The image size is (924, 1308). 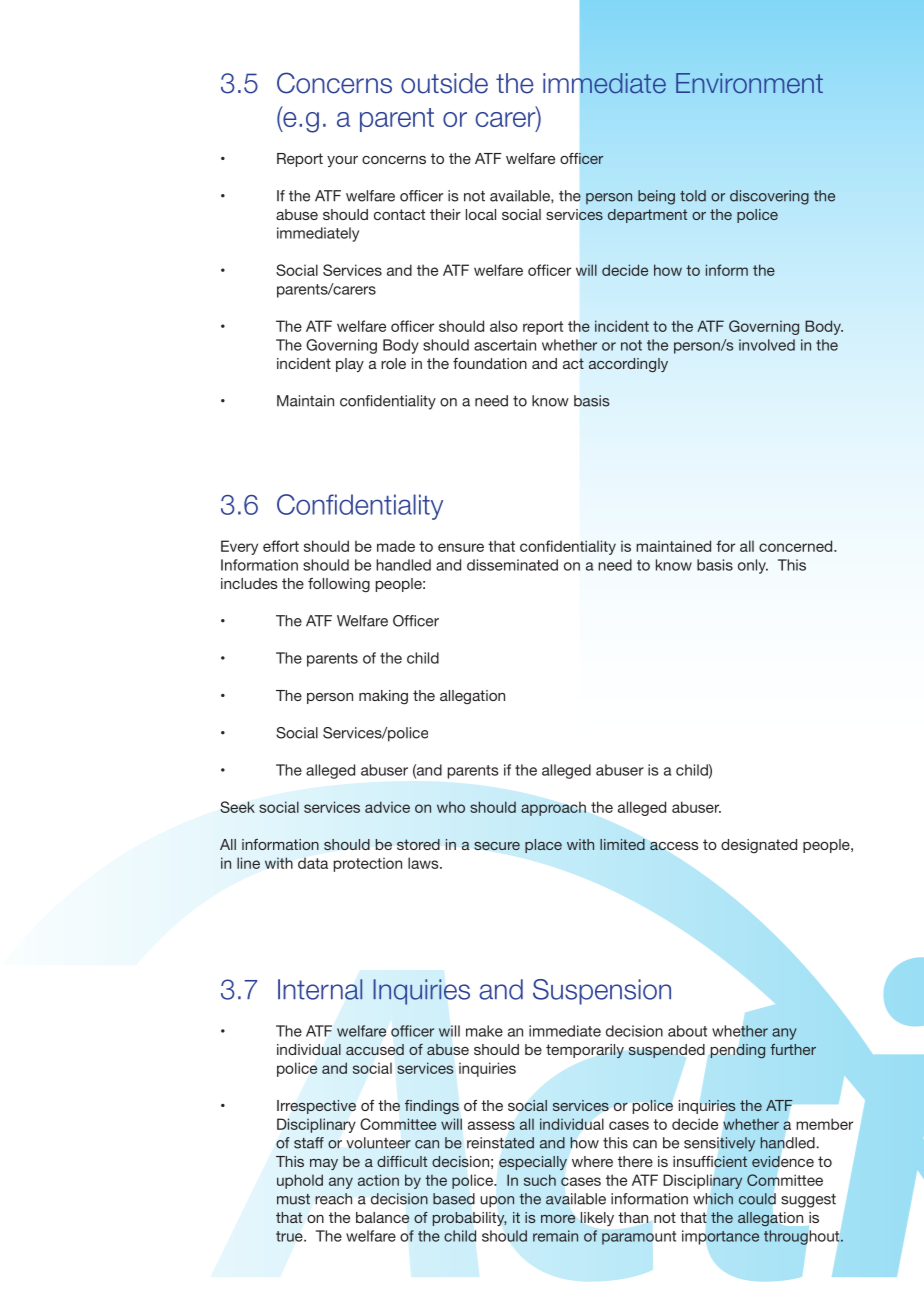 I want to click on only, so click(x=753, y=566).
